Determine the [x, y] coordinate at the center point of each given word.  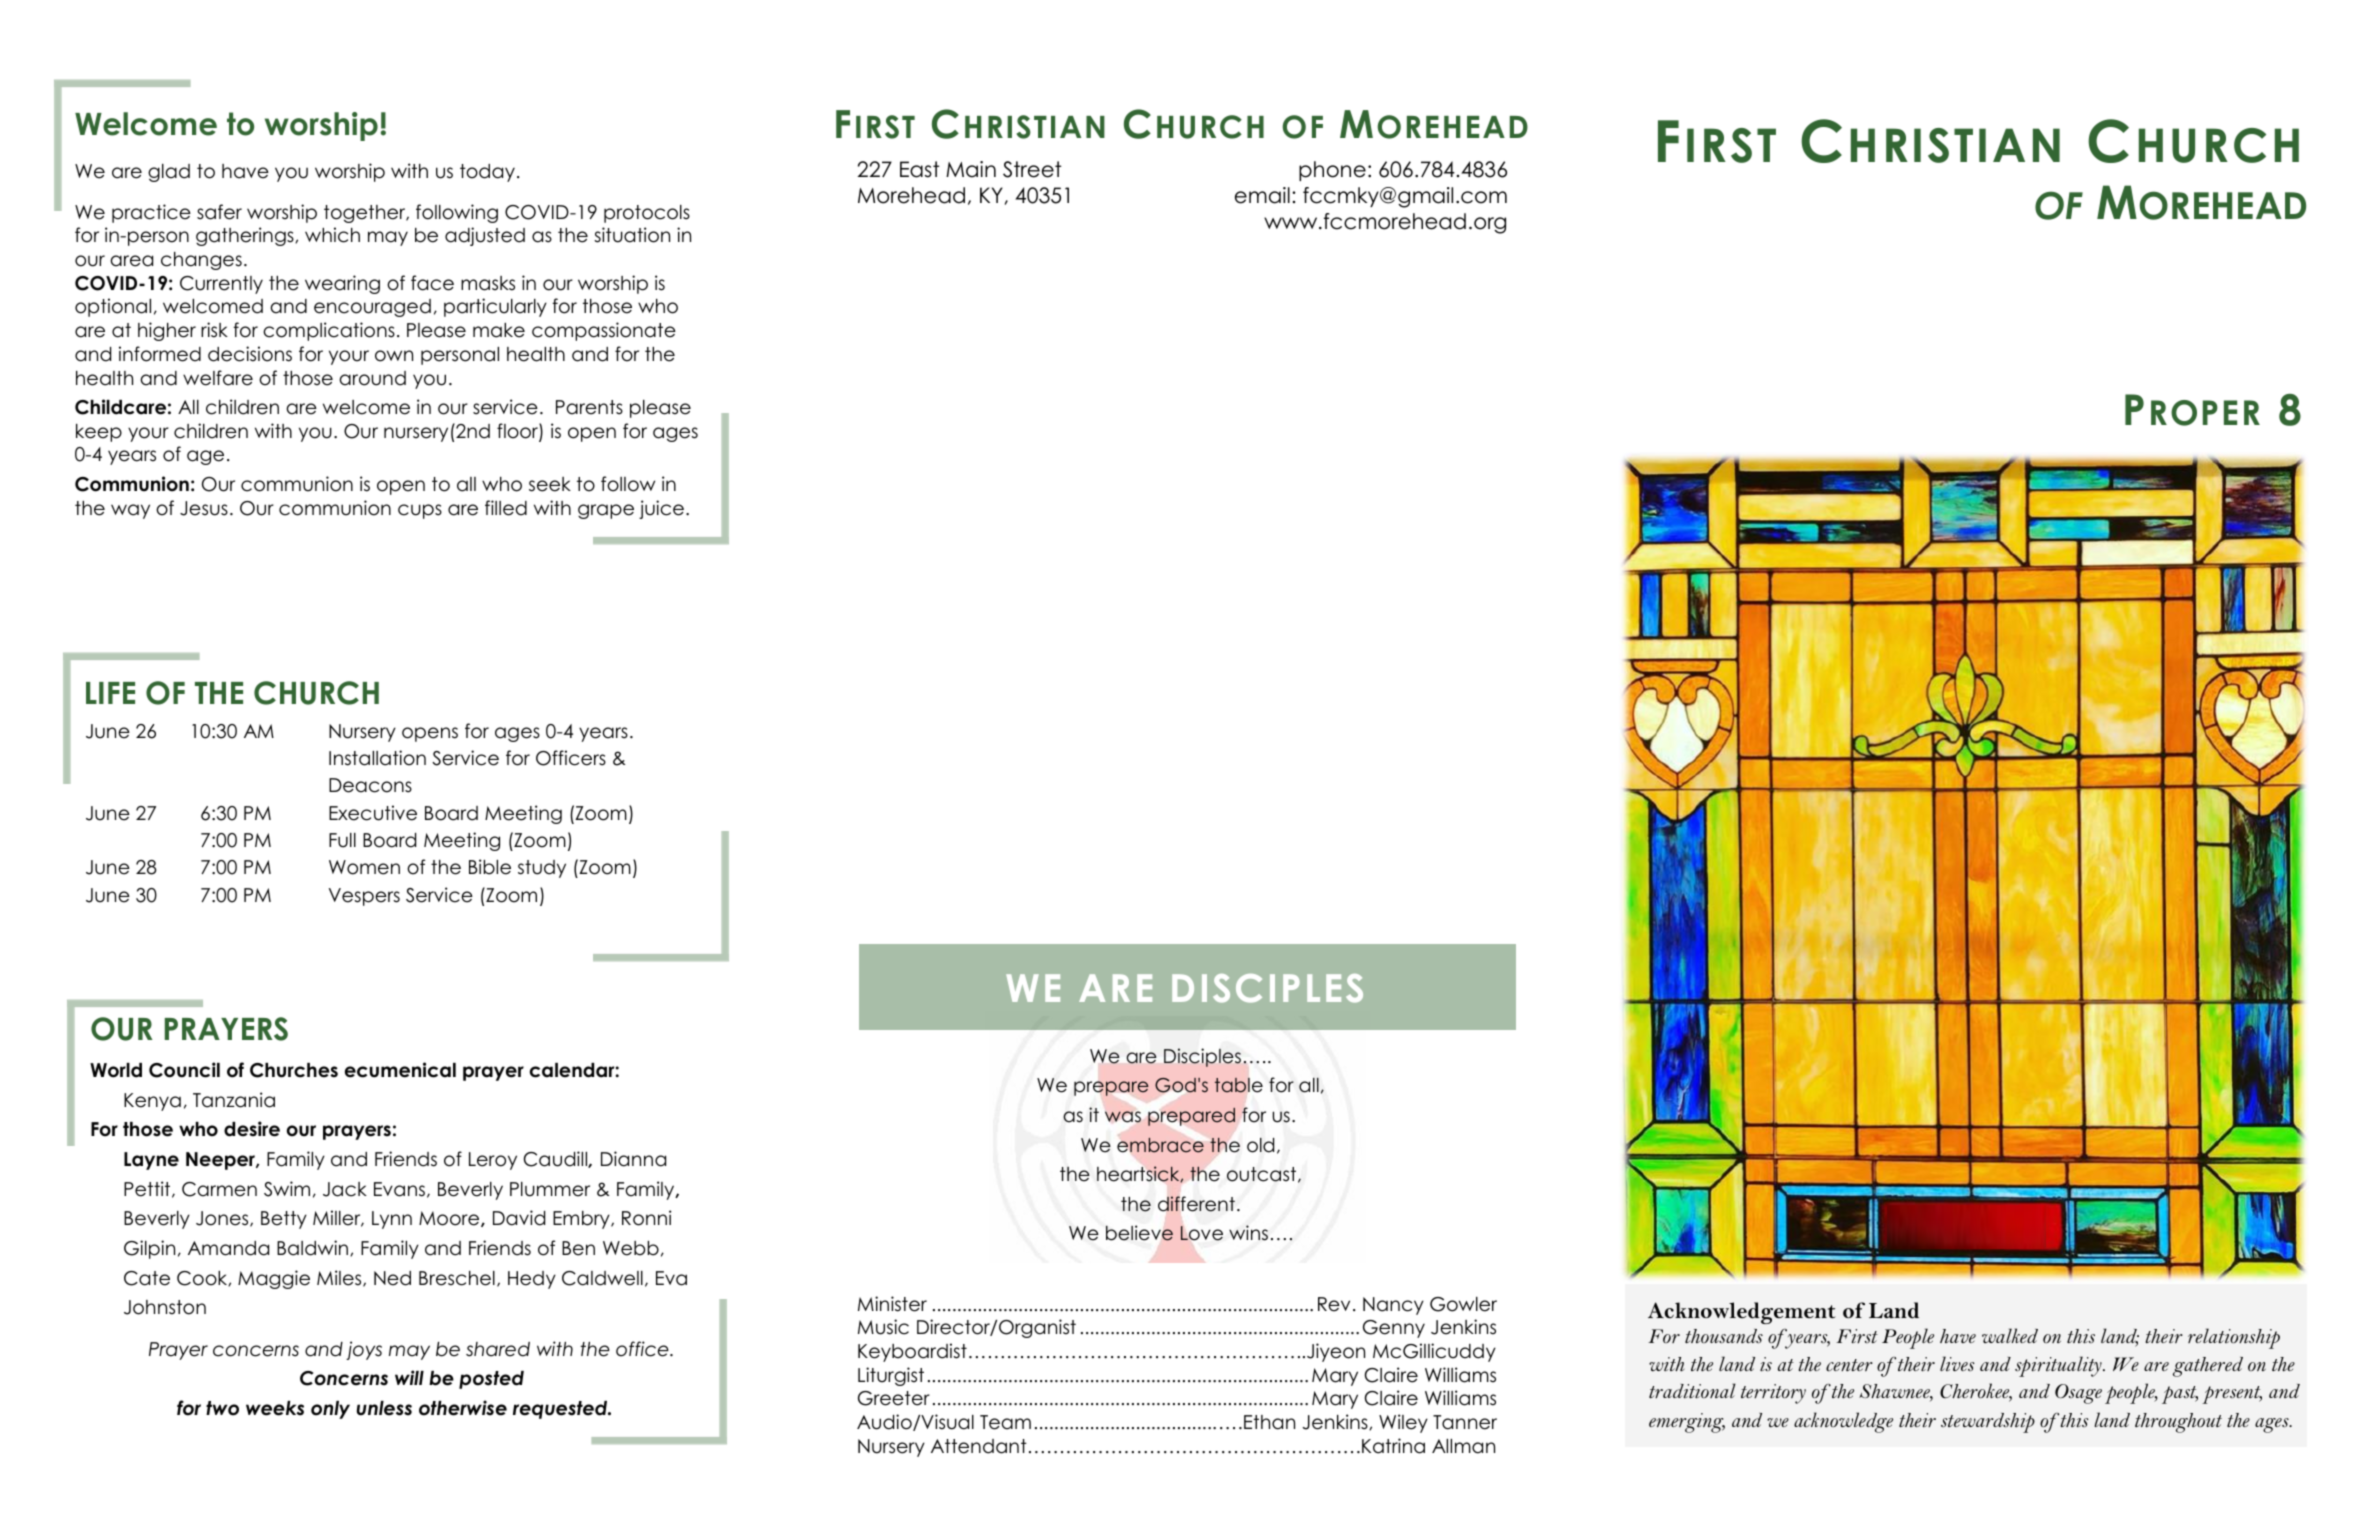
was [1123, 1116]
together [366, 214]
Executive [373, 813]
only [330, 1410]
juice [661, 509]
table [1239, 1085]
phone [1332, 171]
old [1260, 1145]
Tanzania [234, 1100]
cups [420, 511]
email [1262, 195]
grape [606, 511]
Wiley [1403, 1423]
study [542, 869]
